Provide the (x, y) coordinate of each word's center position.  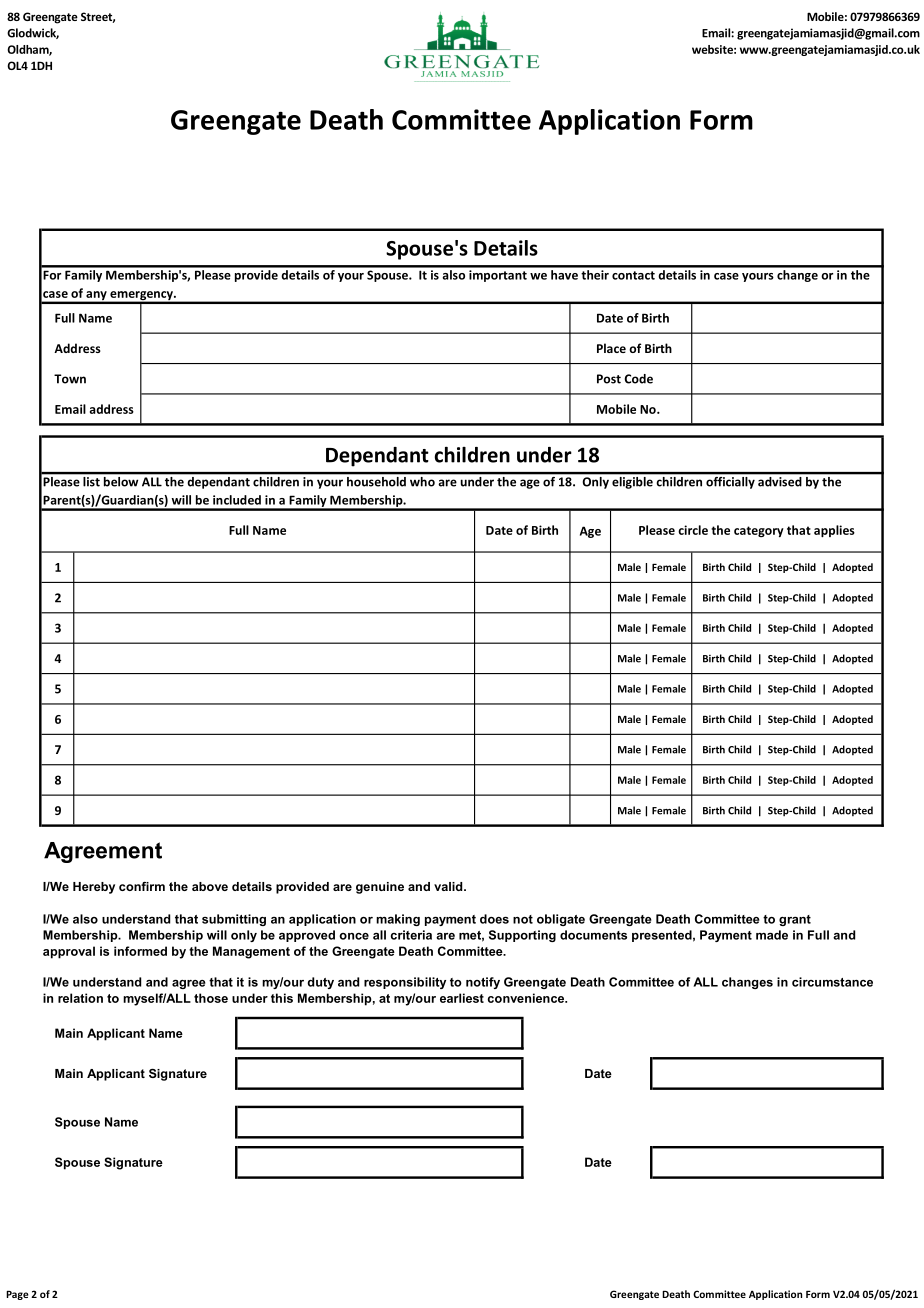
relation (80, 998)
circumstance (832, 982)
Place (611, 348)
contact (633, 275)
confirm (142, 886)
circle (693, 530)
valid (449, 886)
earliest (462, 998)
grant (795, 920)
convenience (527, 998)
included (237, 500)
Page (17, 1295)
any (96, 297)
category (759, 531)
